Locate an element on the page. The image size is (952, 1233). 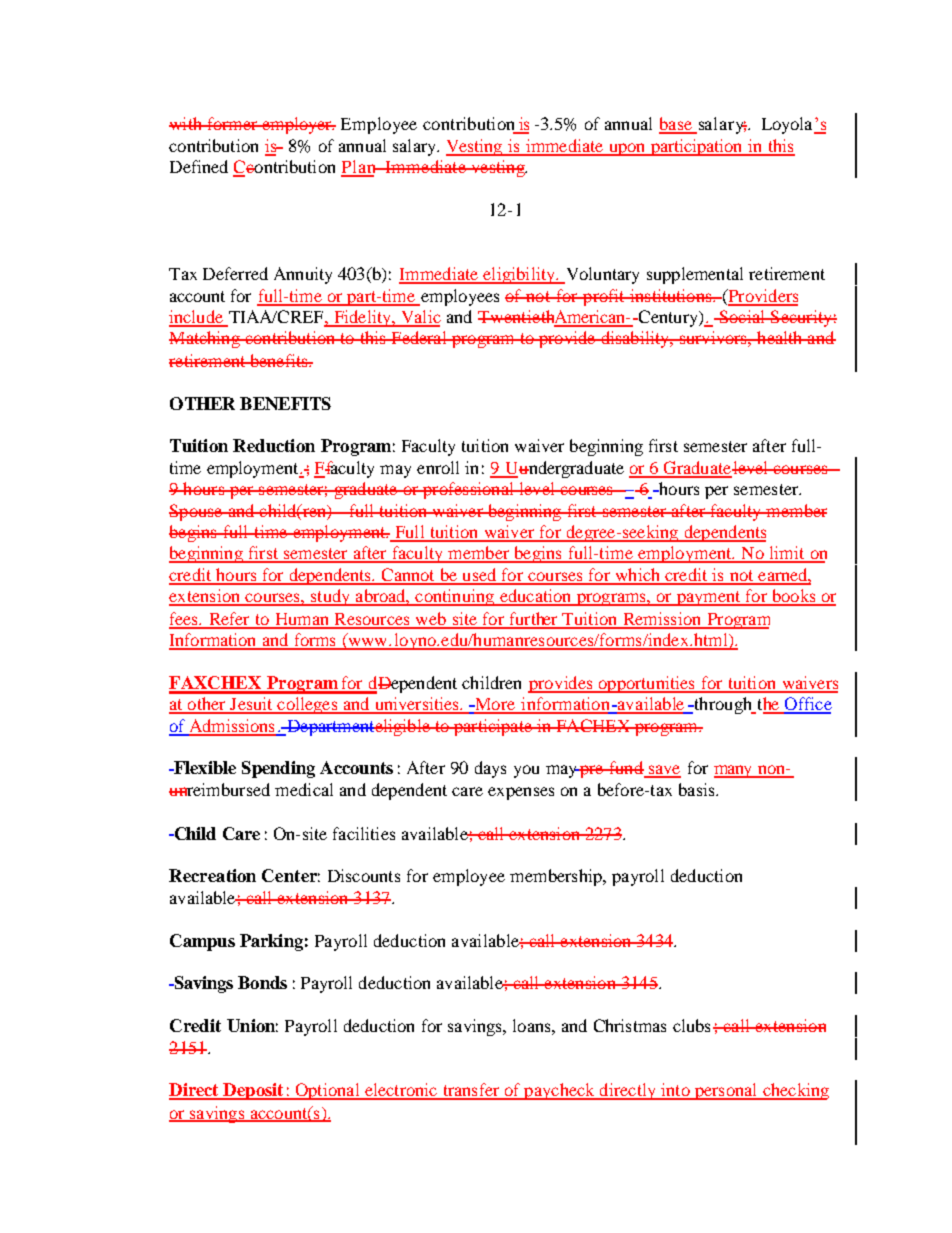
study is located at coordinates (331, 597).
